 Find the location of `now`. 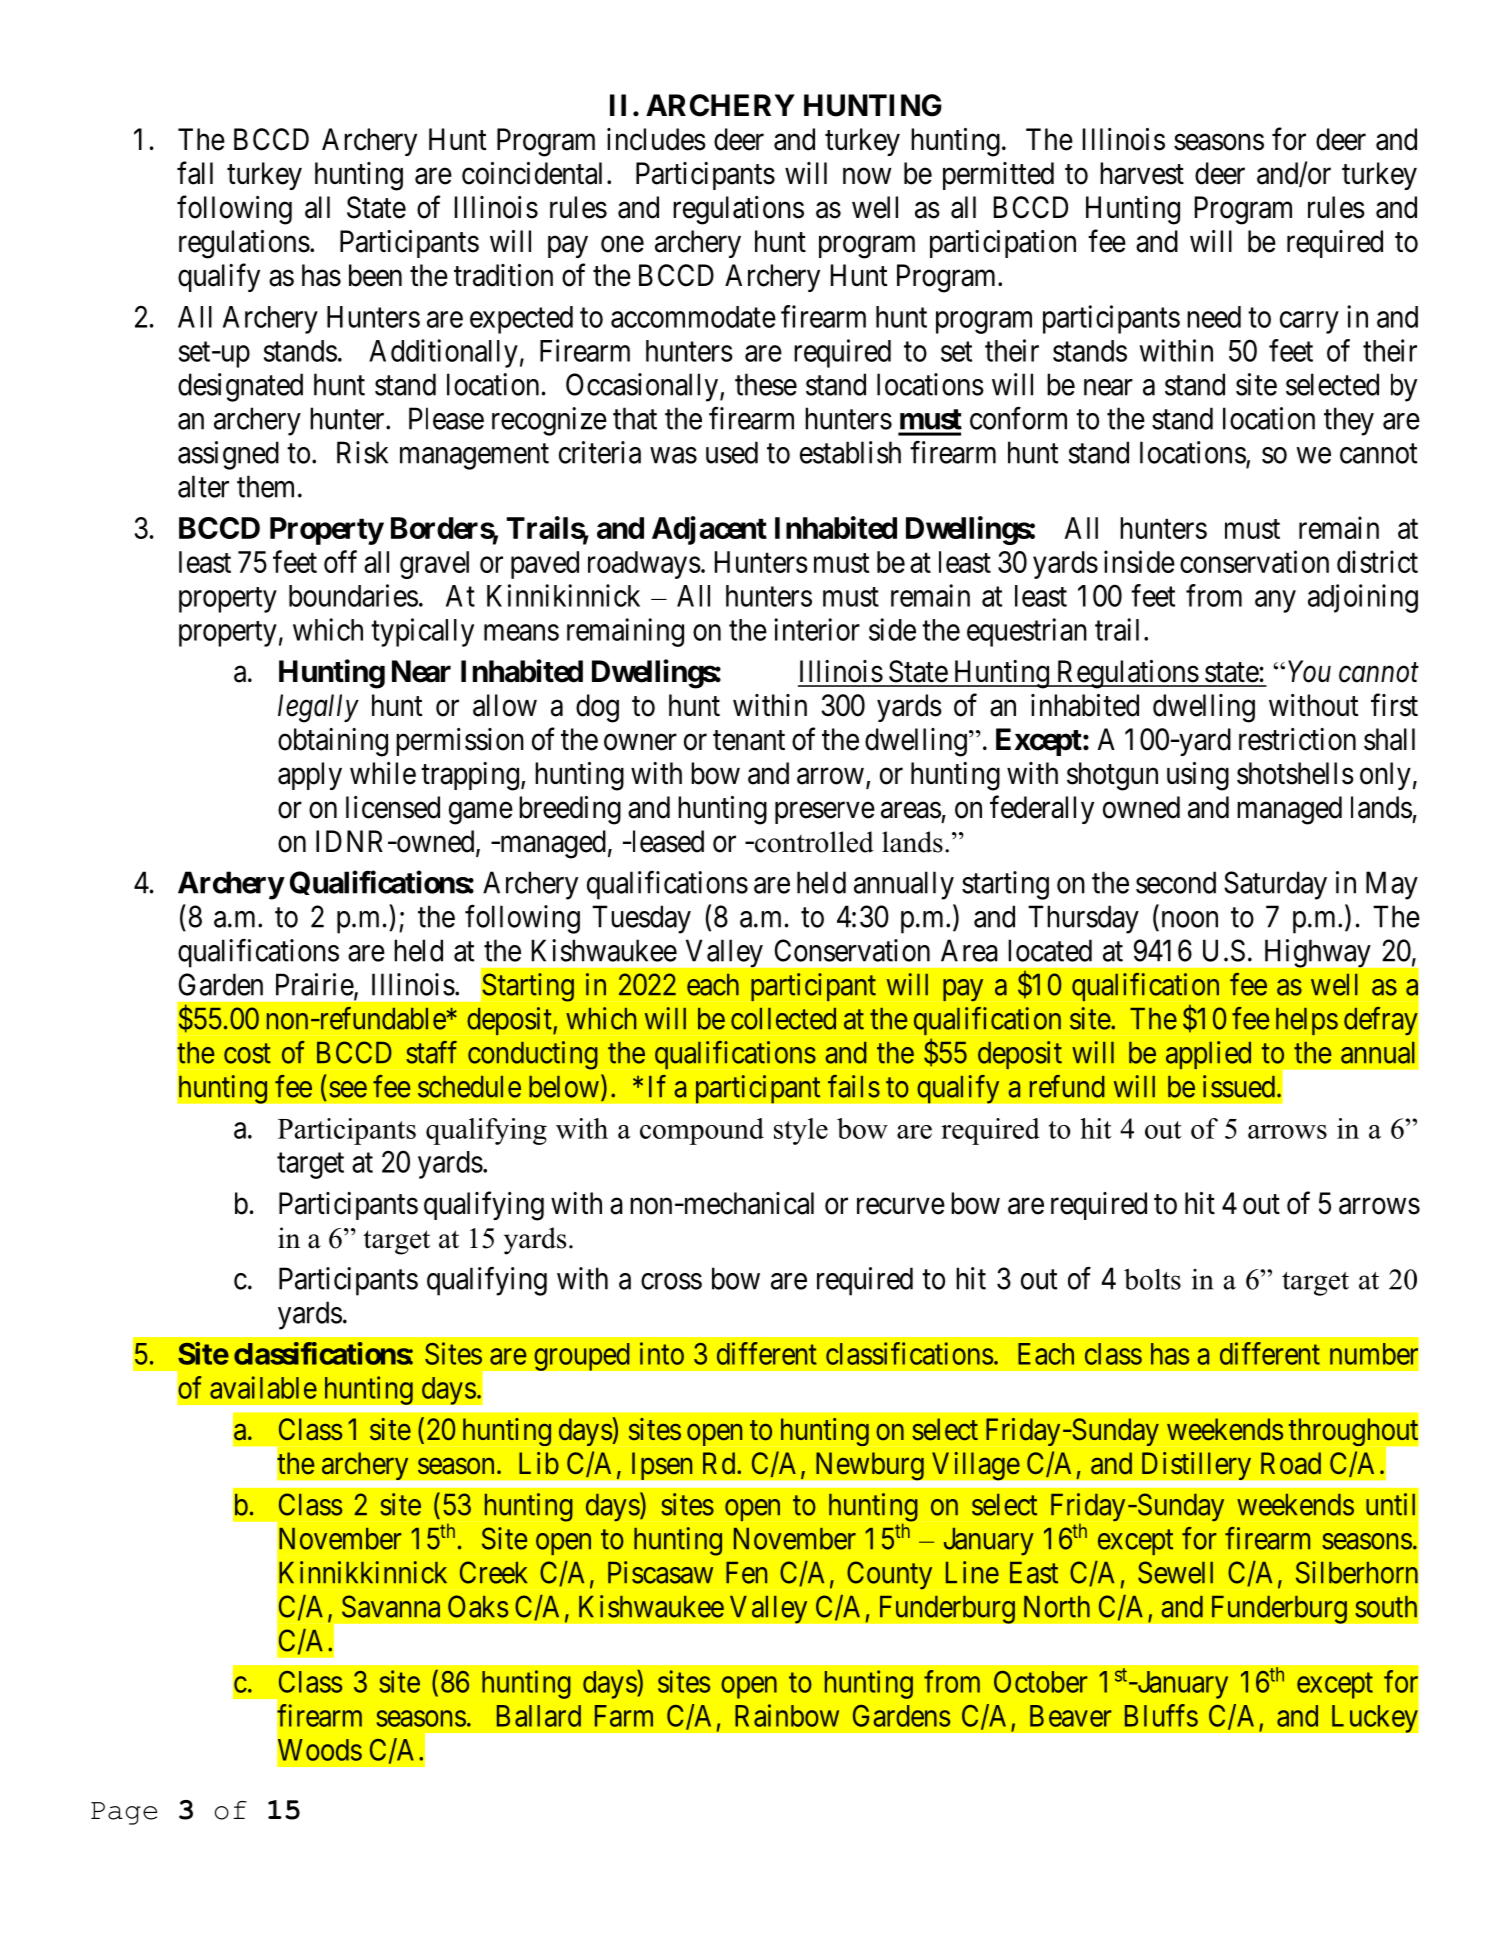

now is located at coordinates (867, 176).
